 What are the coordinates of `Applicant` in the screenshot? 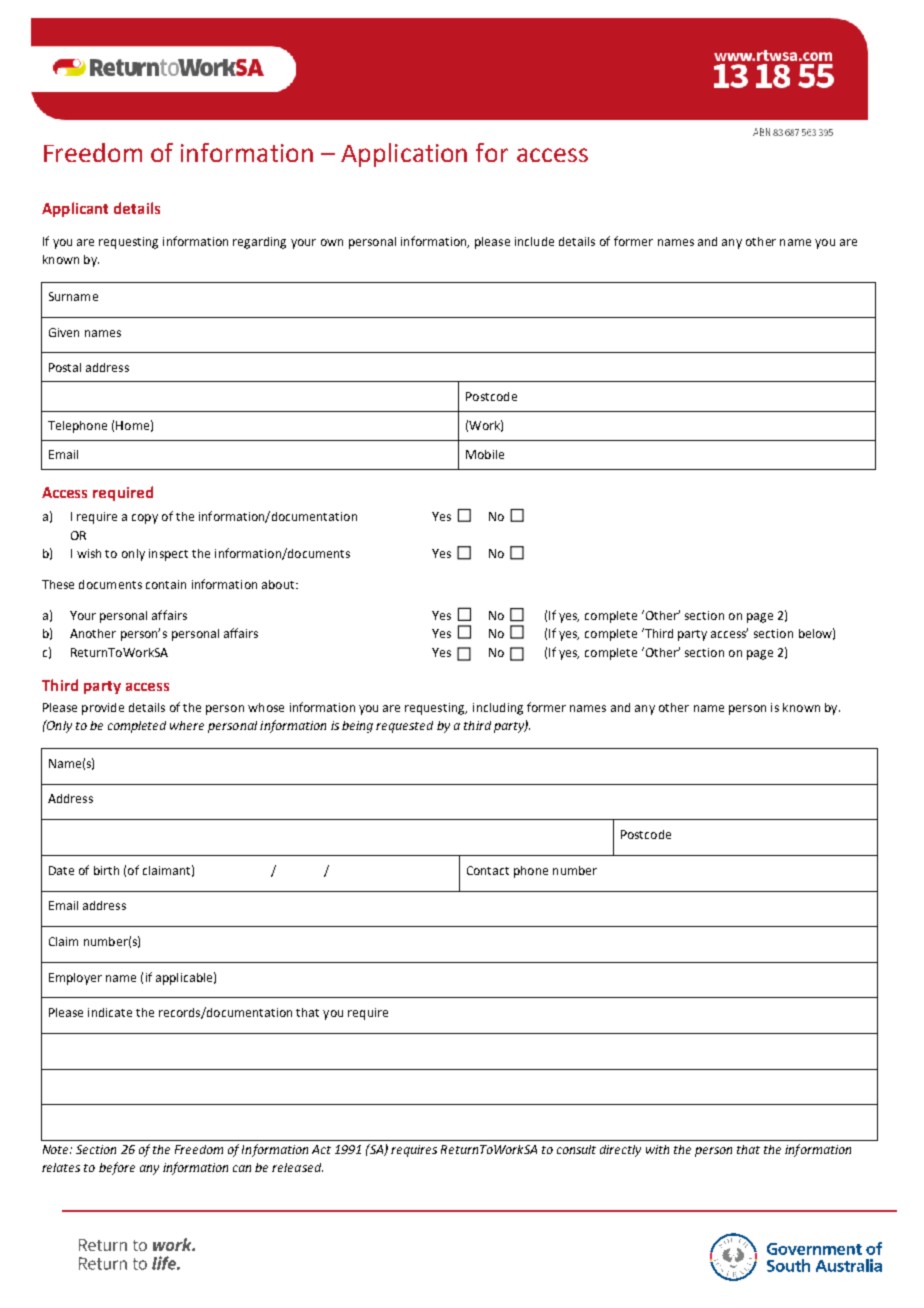 It's located at (75, 209).
